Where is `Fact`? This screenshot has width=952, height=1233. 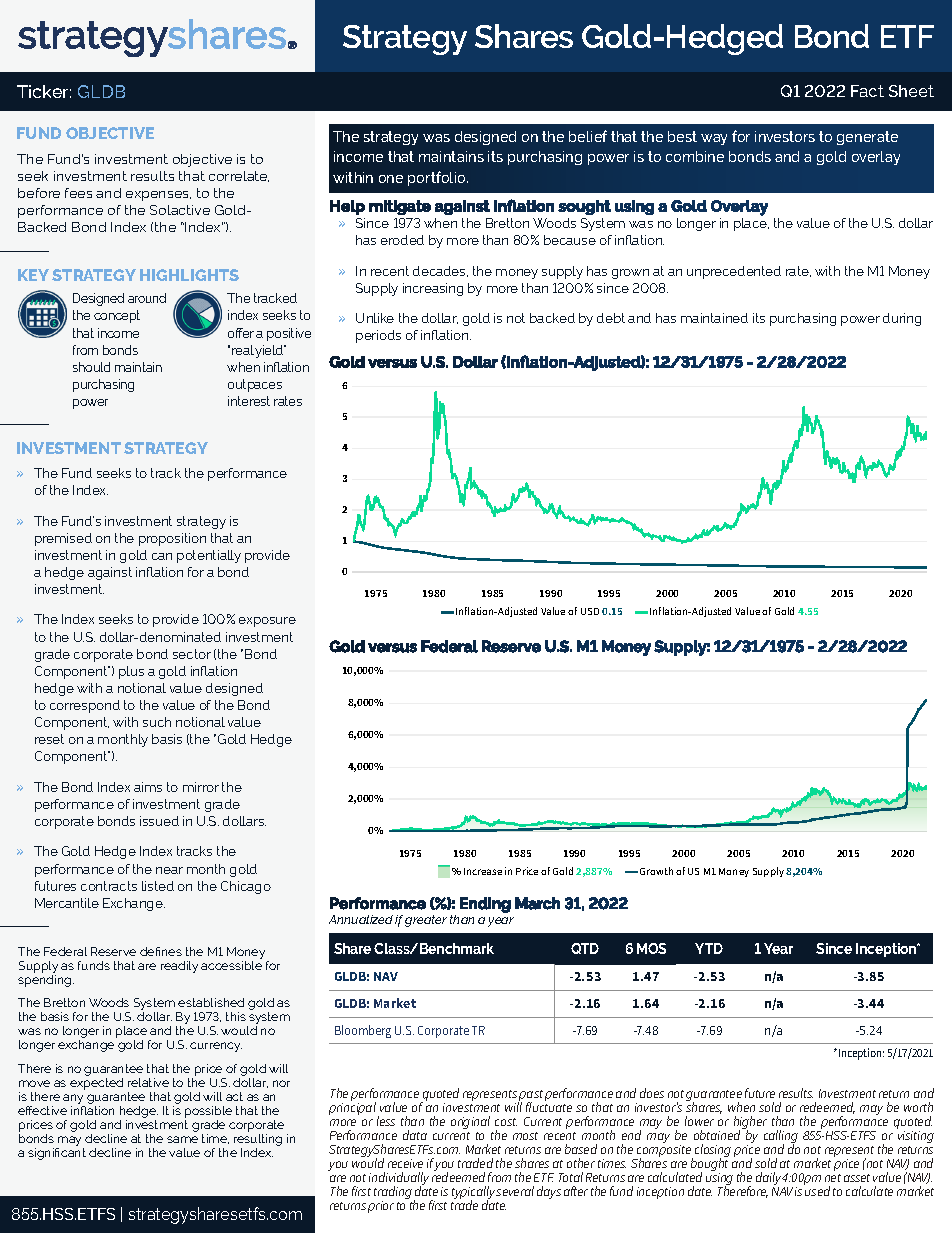
Fact is located at coordinates (867, 91).
